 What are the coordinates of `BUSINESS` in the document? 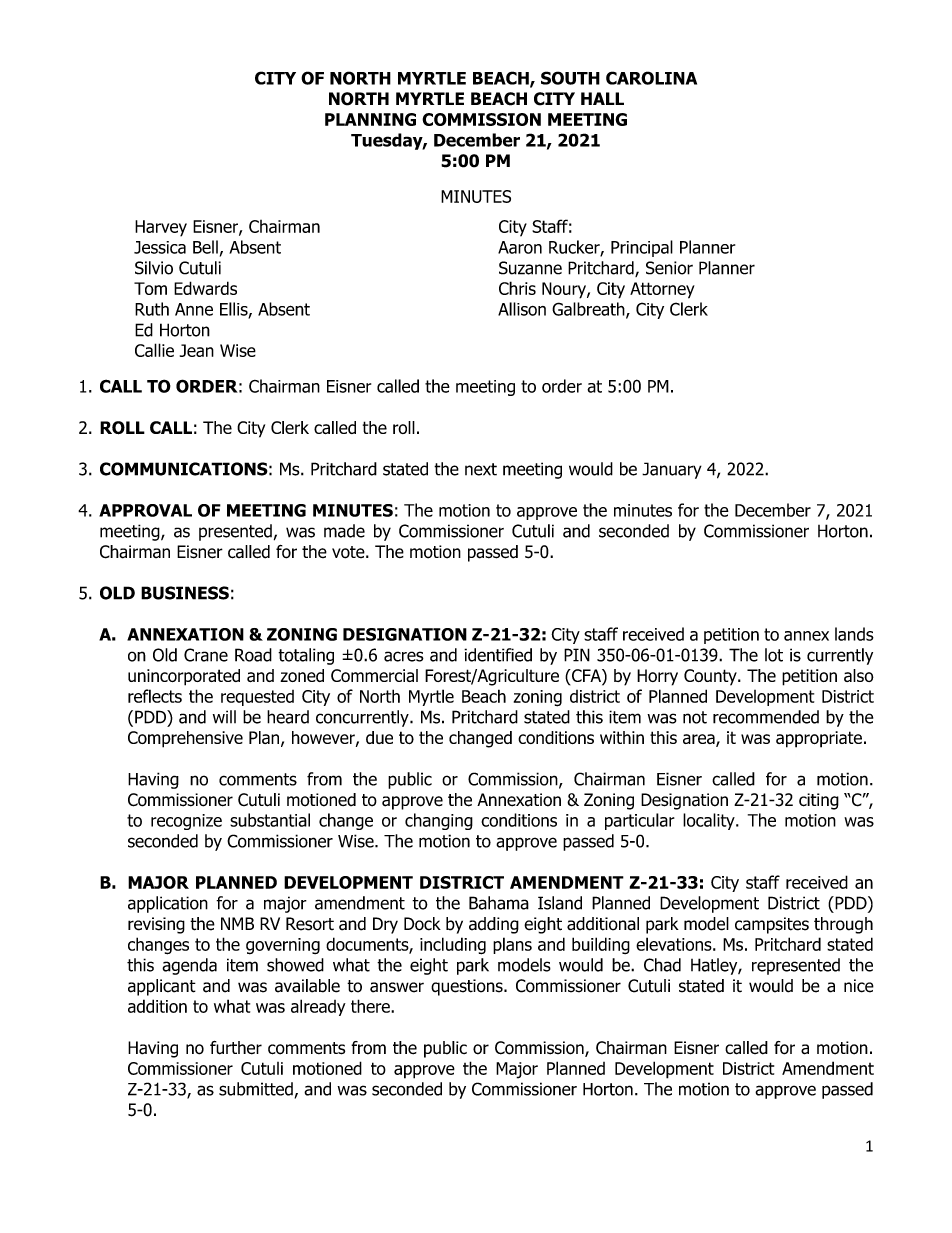 It's located at (185, 593).
